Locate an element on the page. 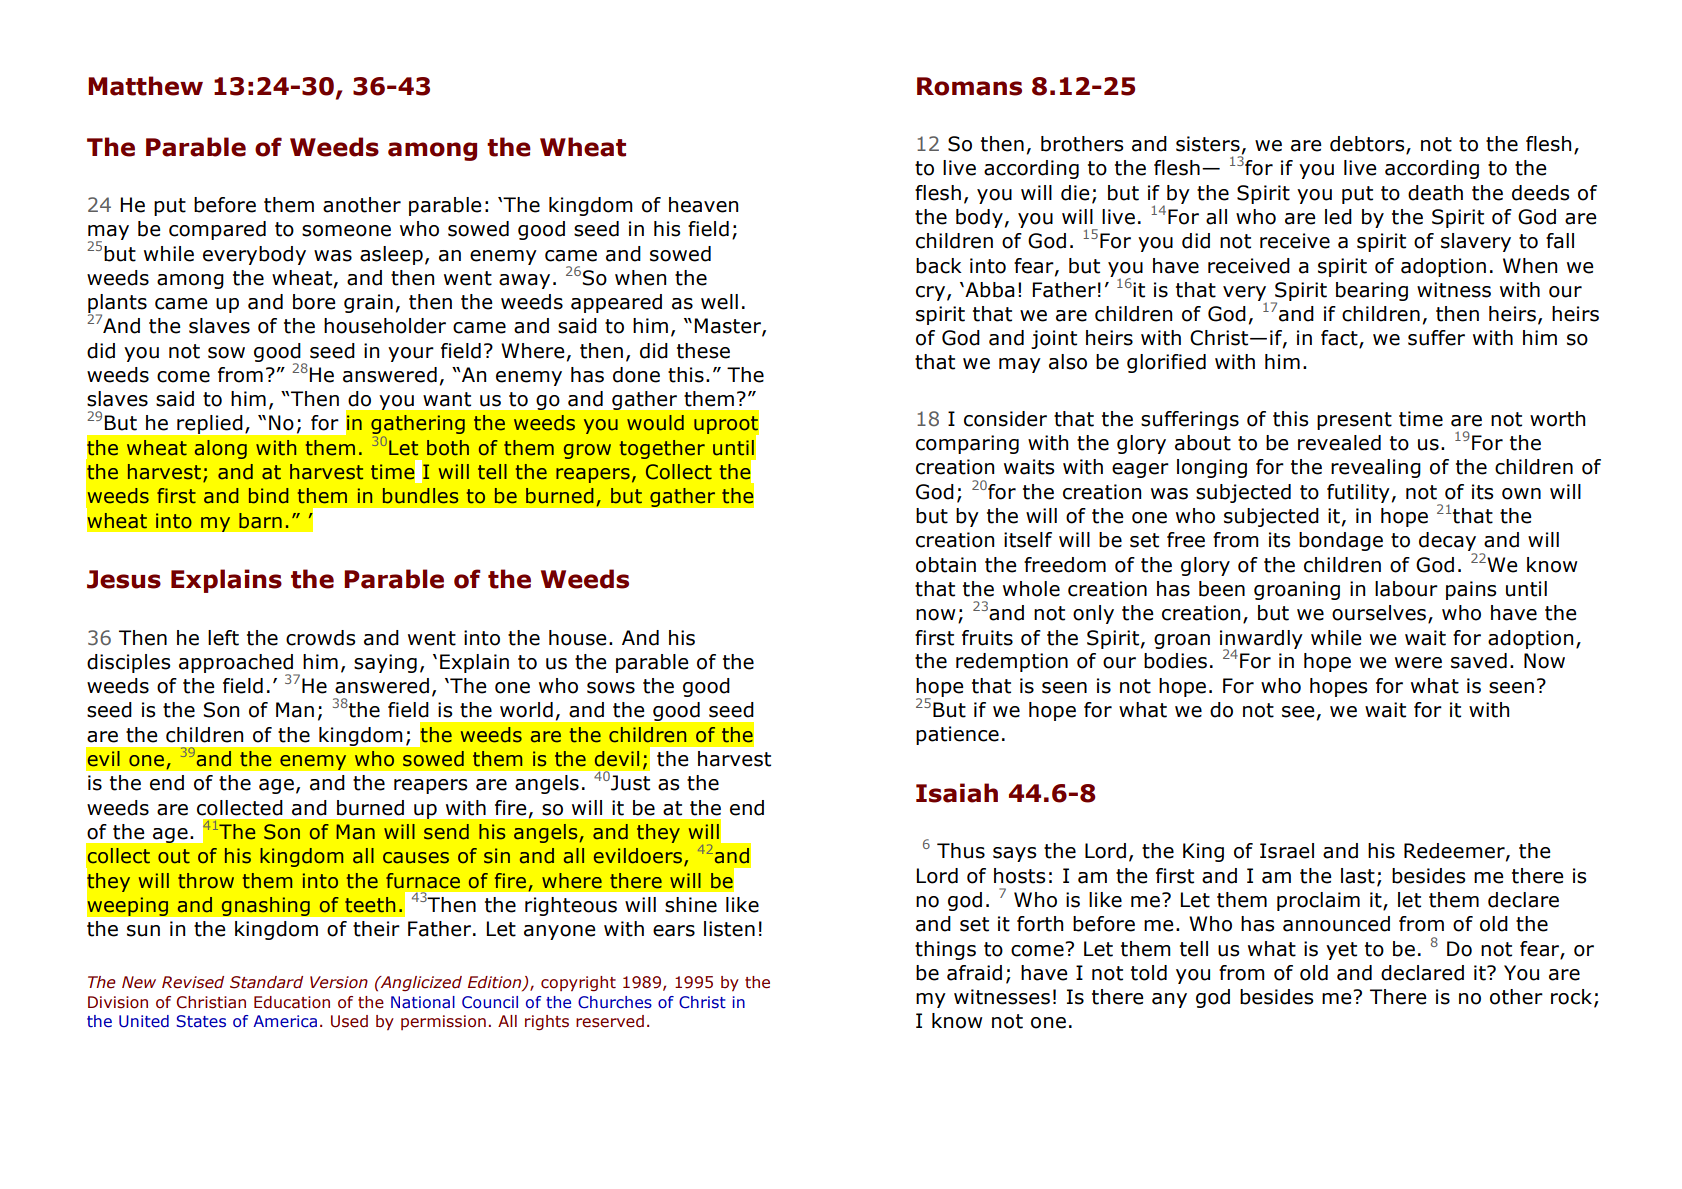 The height and width of the page is (1189, 1682). bore is located at coordinates (314, 302).
